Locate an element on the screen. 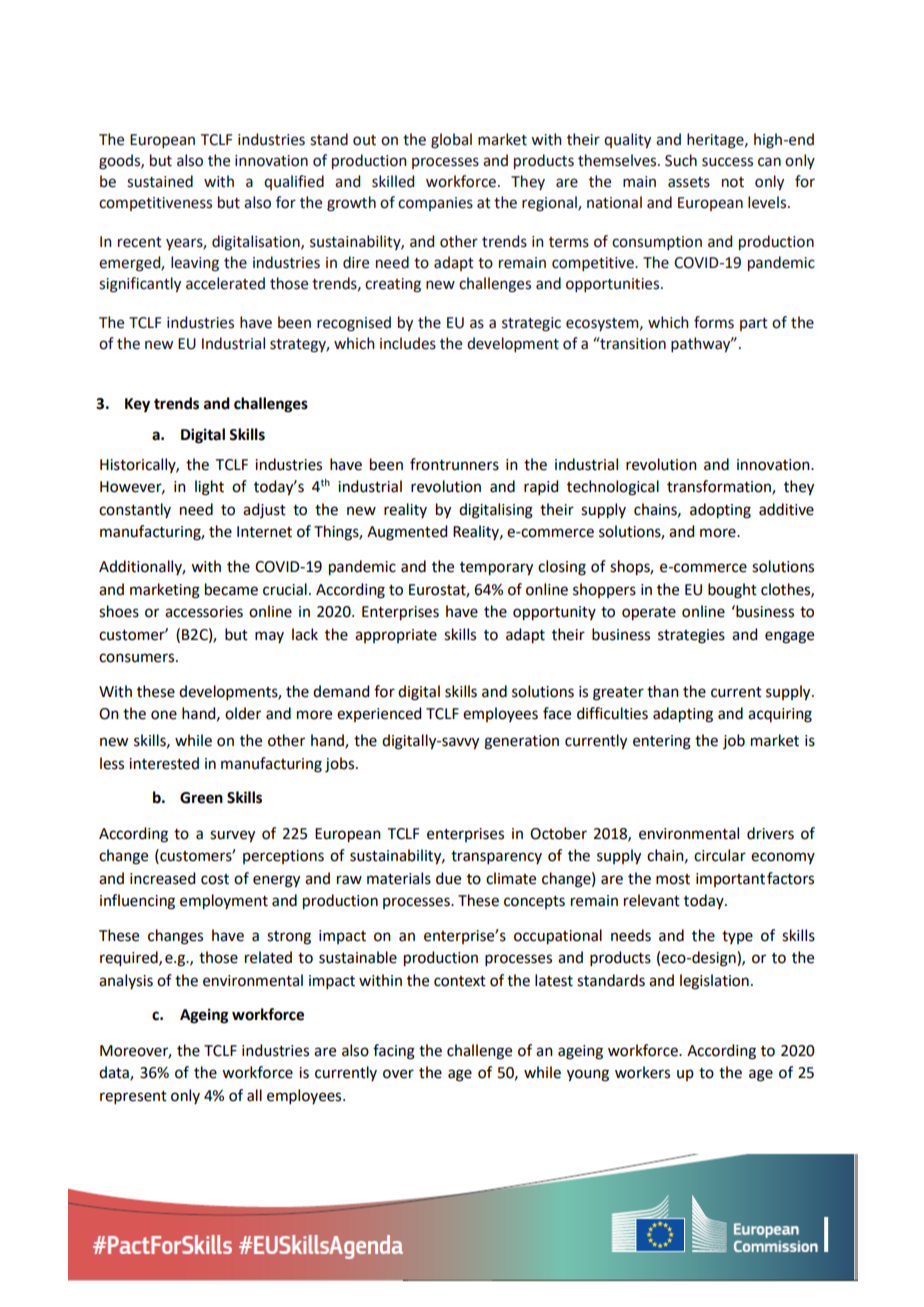 The image size is (924, 1307). Key is located at coordinates (137, 405).
